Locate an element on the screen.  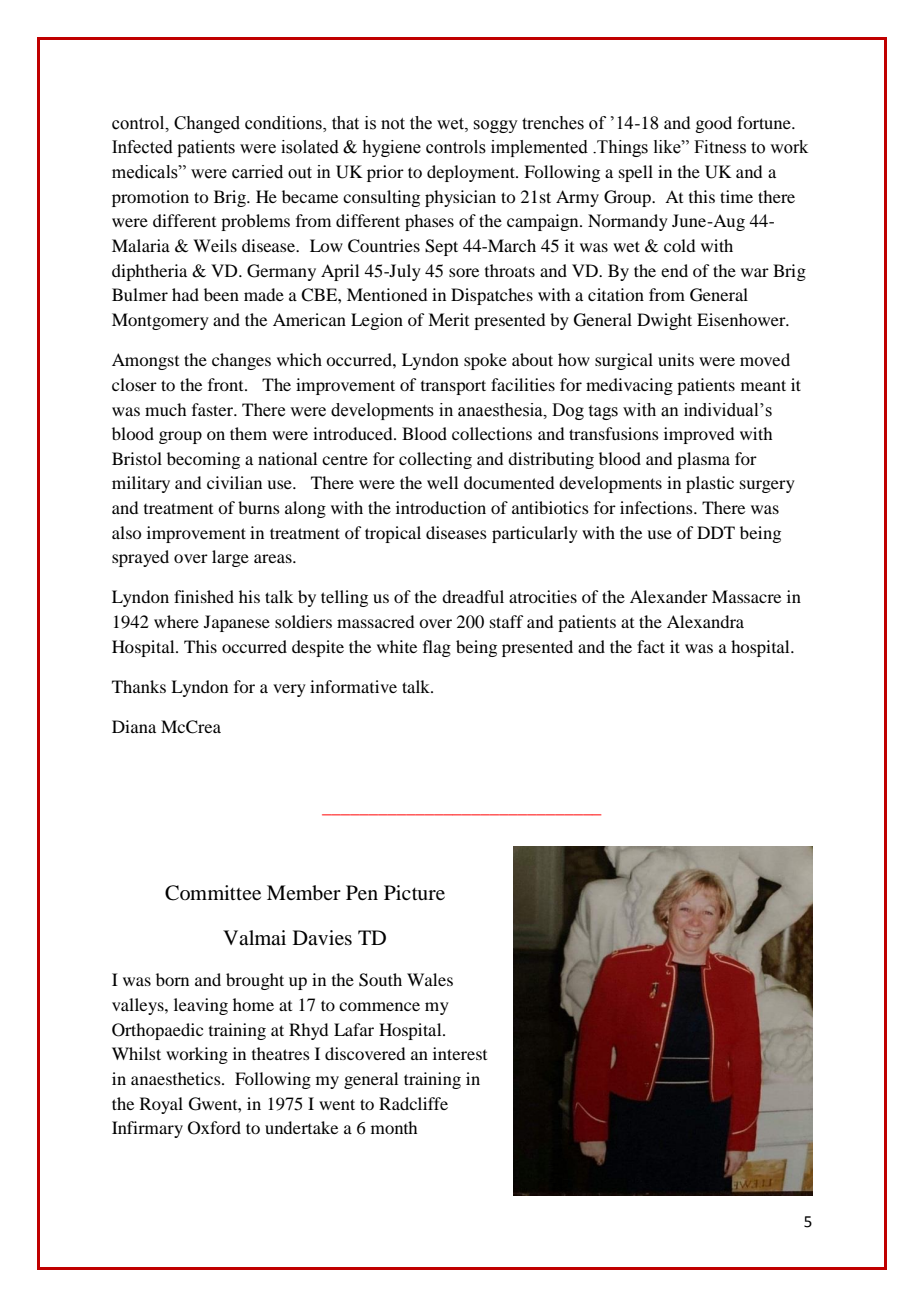
deployment is located at coordinates (472, 173).
